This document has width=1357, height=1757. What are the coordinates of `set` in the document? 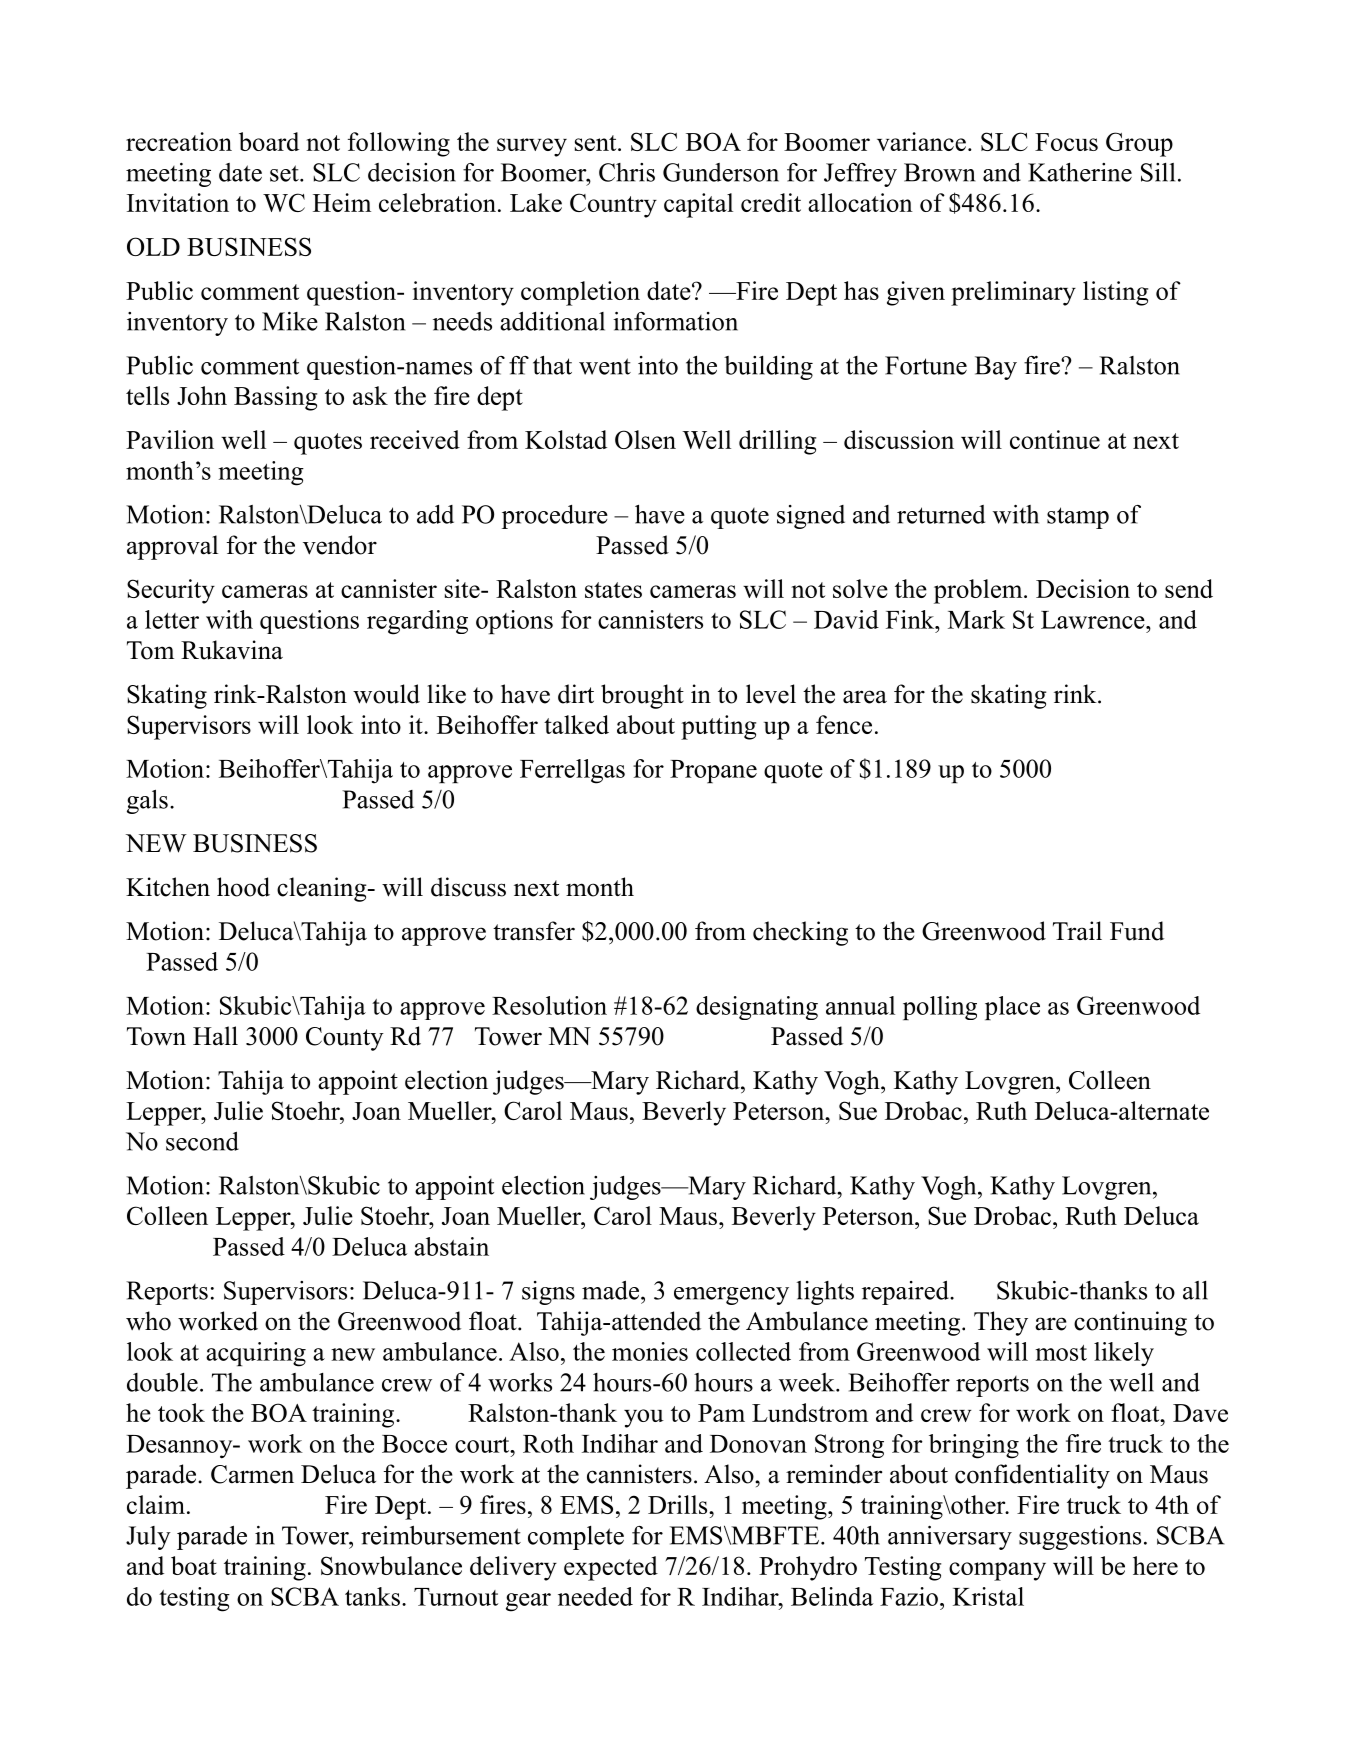 It's located at (285, 173).
